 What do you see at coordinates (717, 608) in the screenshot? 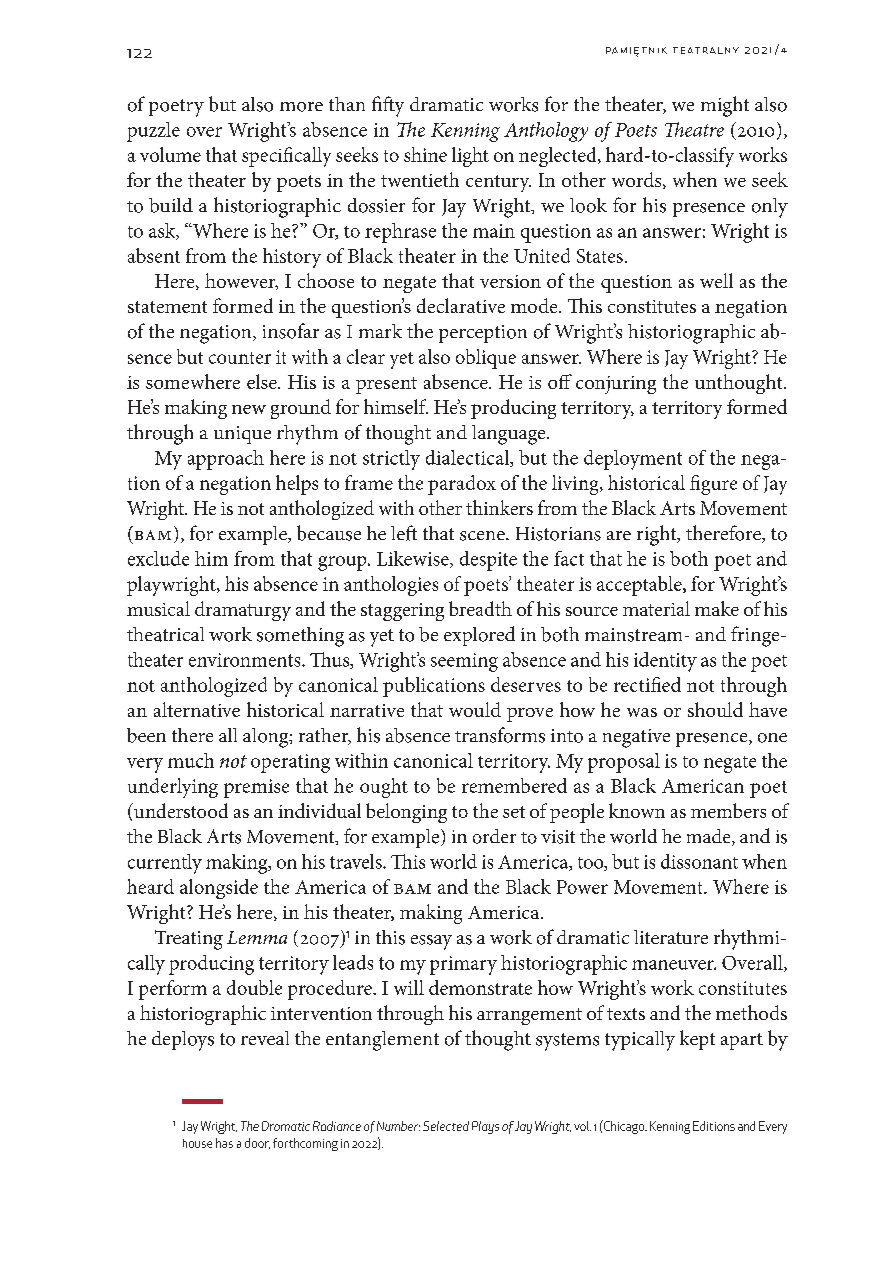
I see `make` at bounding box center [717, 608].
